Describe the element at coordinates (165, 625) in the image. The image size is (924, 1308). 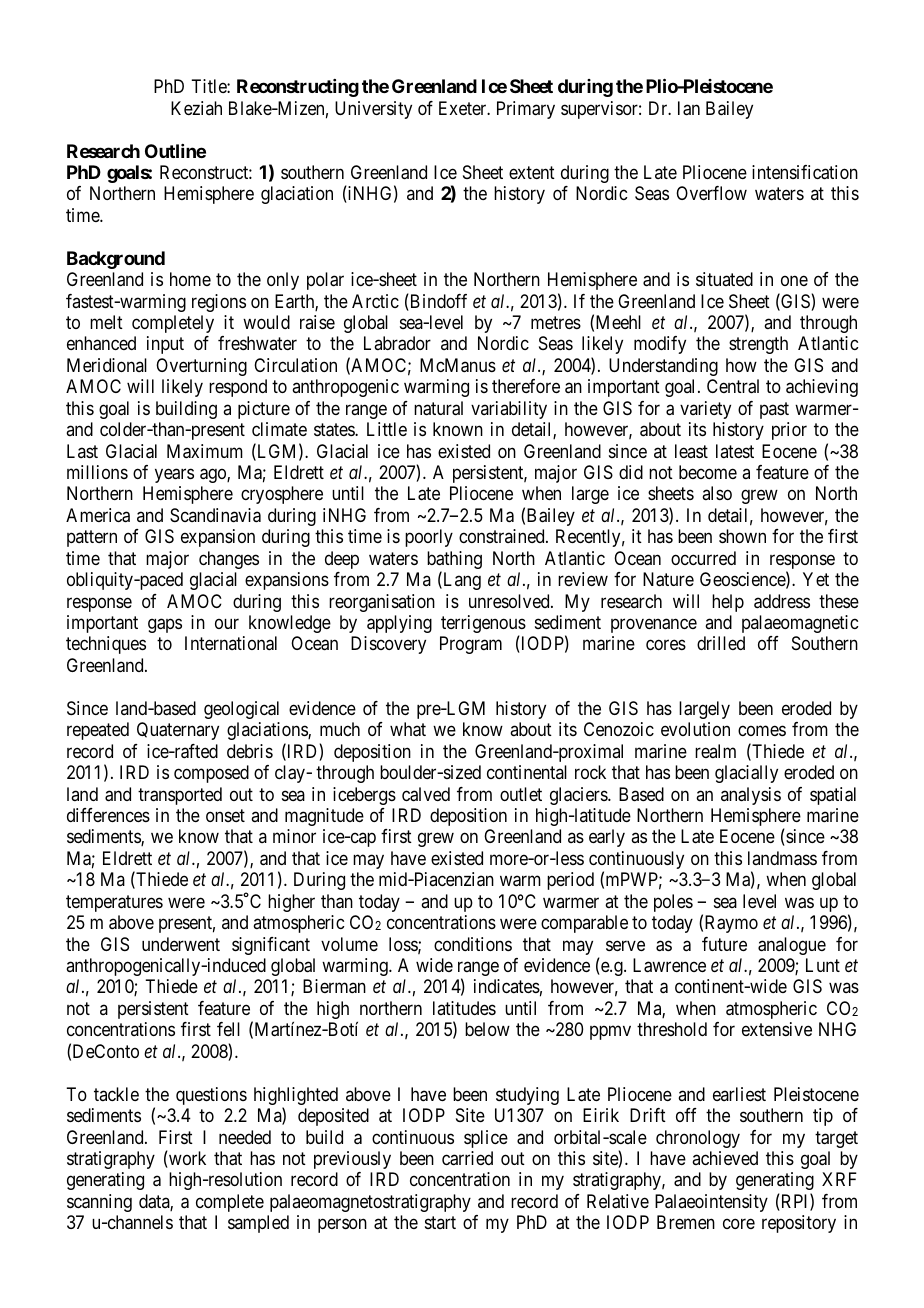
I see `gaps` at that location.
